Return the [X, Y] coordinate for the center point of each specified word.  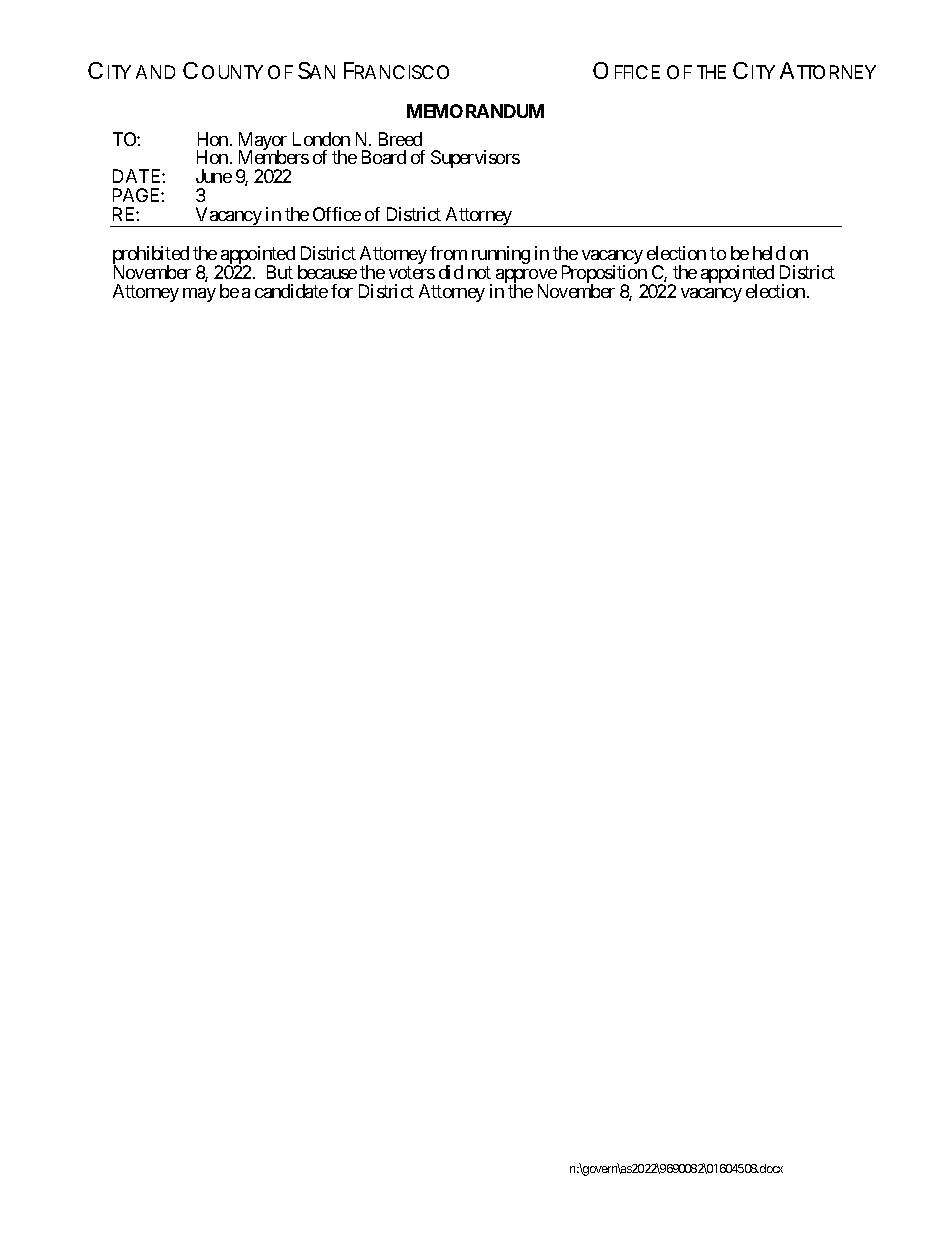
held [769, 253]
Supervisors [475, 159]
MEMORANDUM [475, 111]
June [214, 176]
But [280, 272]
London [321, 139]
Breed [400, 139]
